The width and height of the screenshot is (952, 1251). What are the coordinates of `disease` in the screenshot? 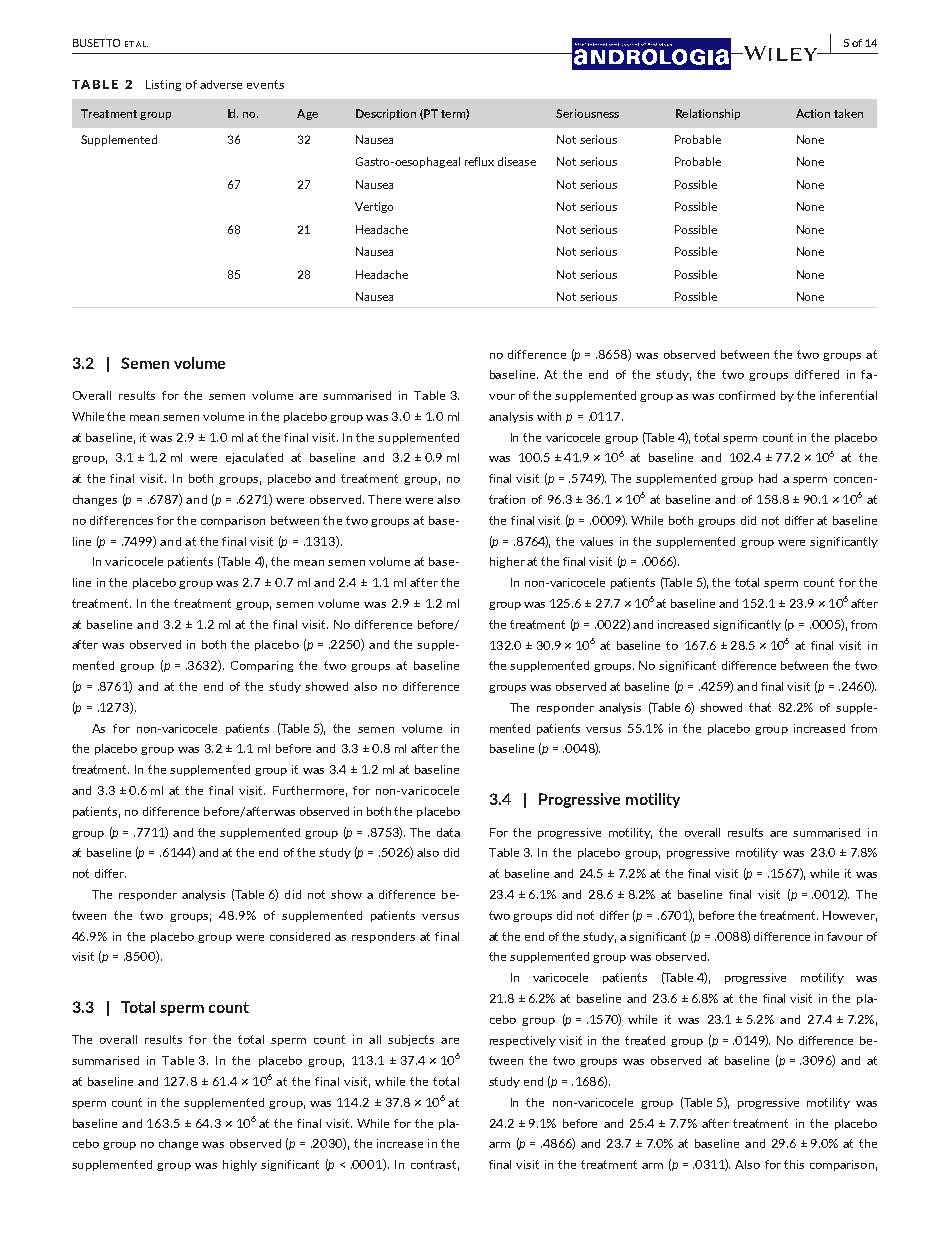 It's located at (517, 161).
